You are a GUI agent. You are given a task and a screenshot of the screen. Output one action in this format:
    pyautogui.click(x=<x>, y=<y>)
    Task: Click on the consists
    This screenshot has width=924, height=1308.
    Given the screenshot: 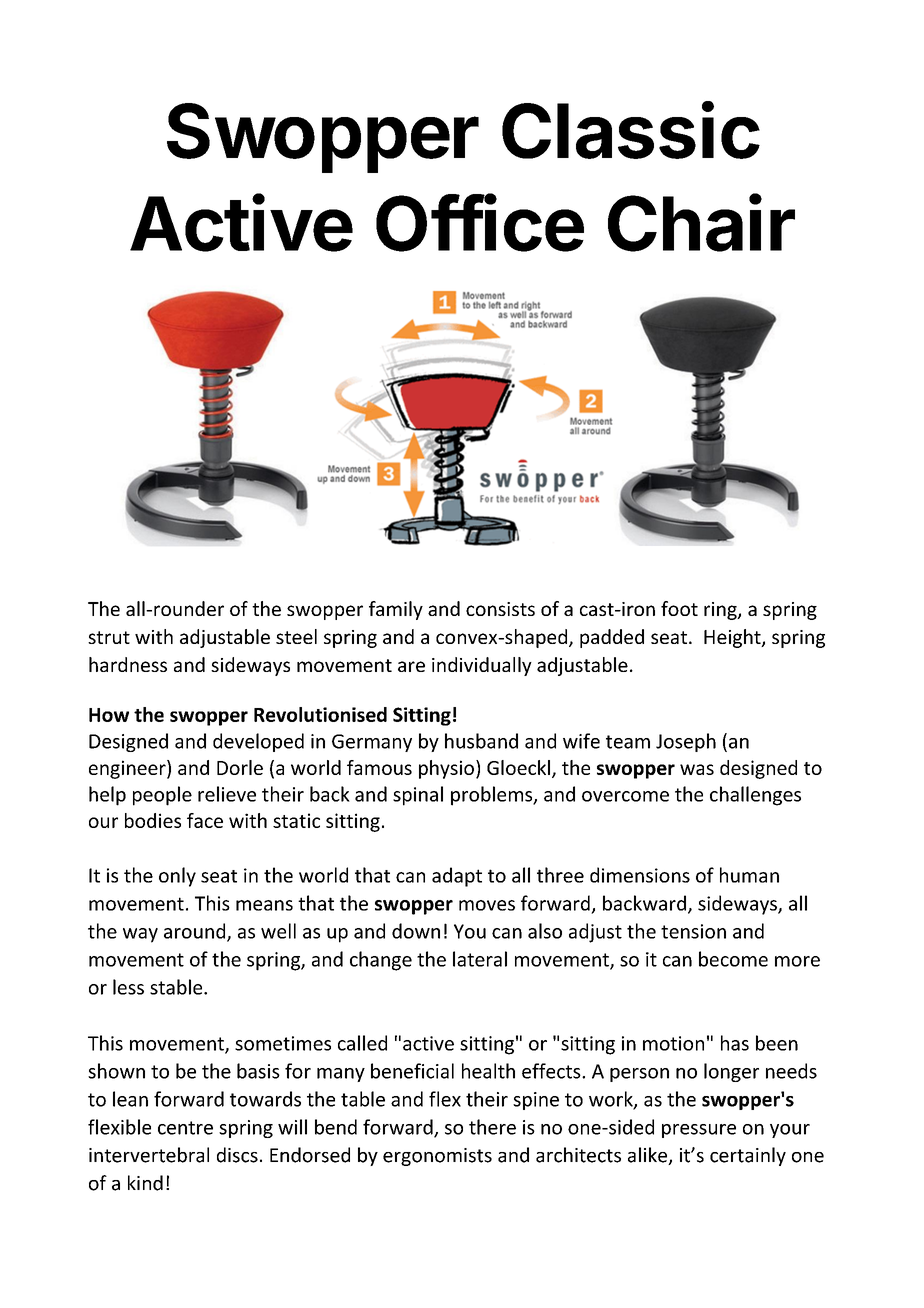 What is the action you would take?
    pyautogui.click(x=500, y=609)
